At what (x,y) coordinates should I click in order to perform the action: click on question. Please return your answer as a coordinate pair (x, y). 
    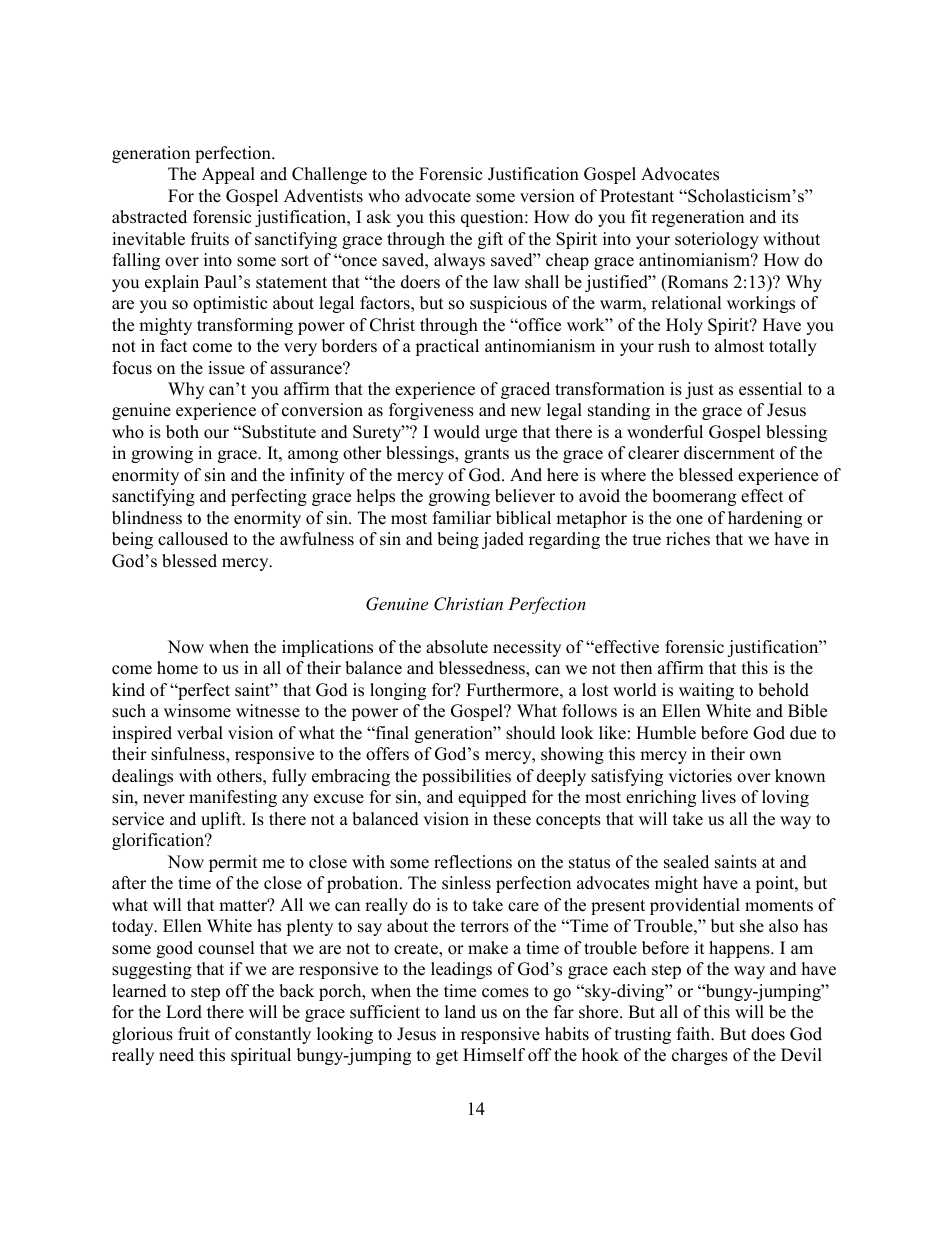
    Looking at the image, I should click on (493, 218).
